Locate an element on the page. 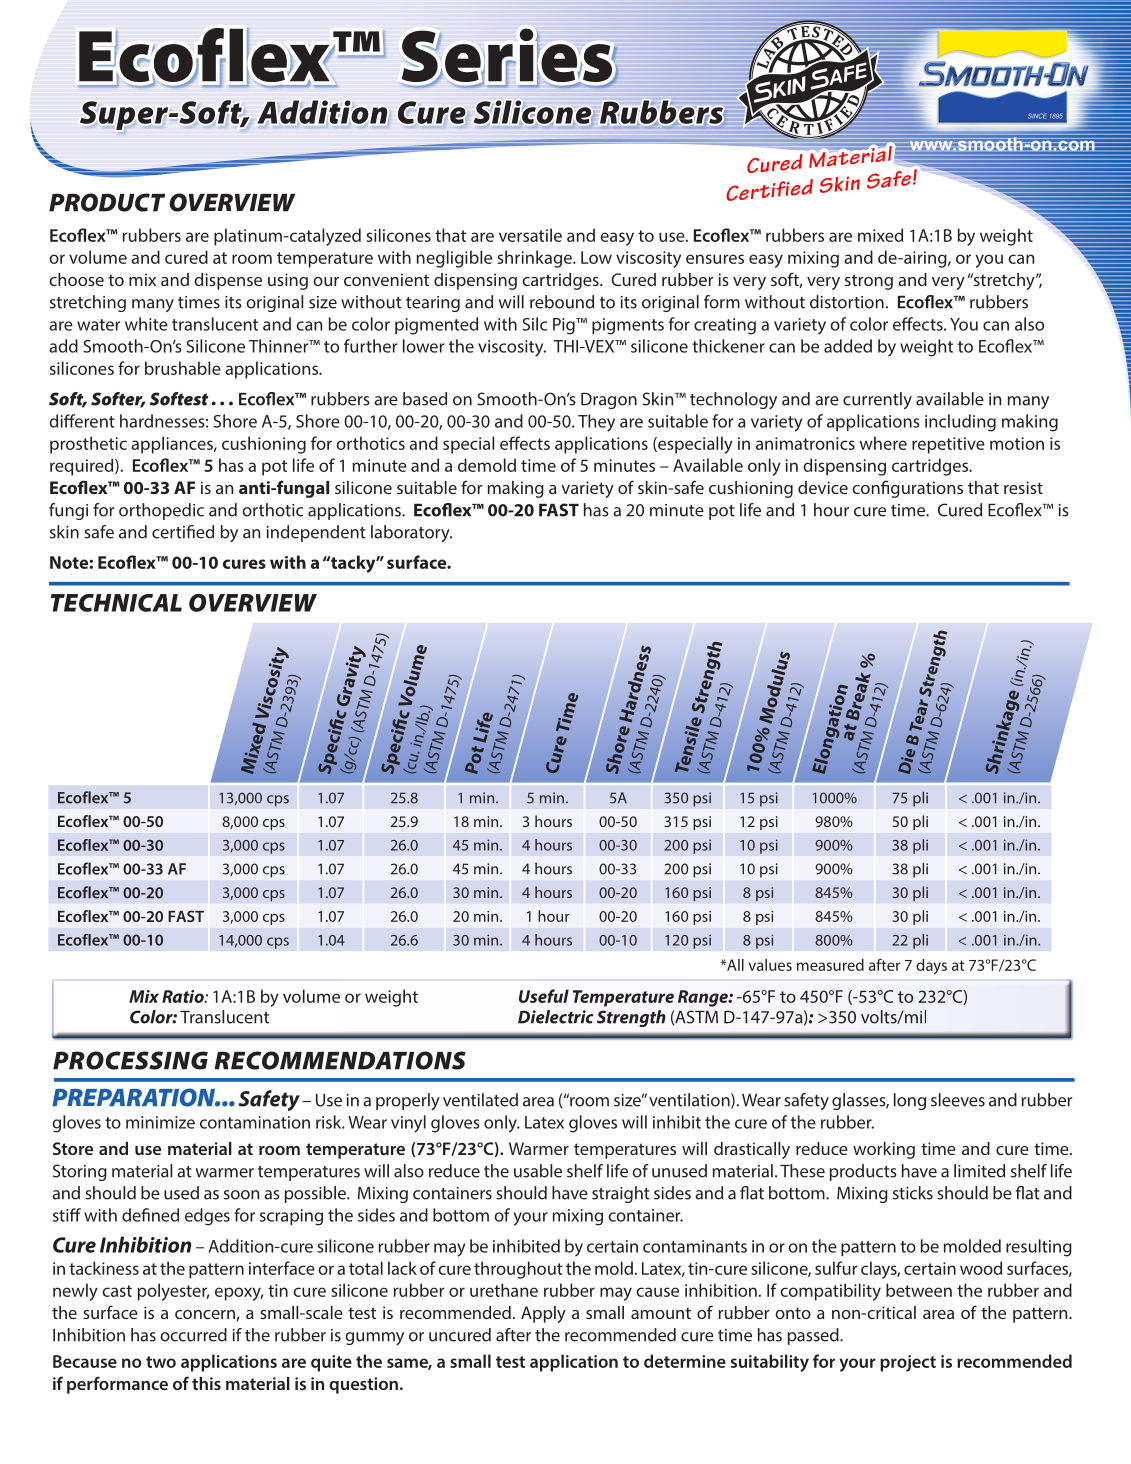 The image size is (1131, 1464). rebound is located at coordinates (562, 302).
